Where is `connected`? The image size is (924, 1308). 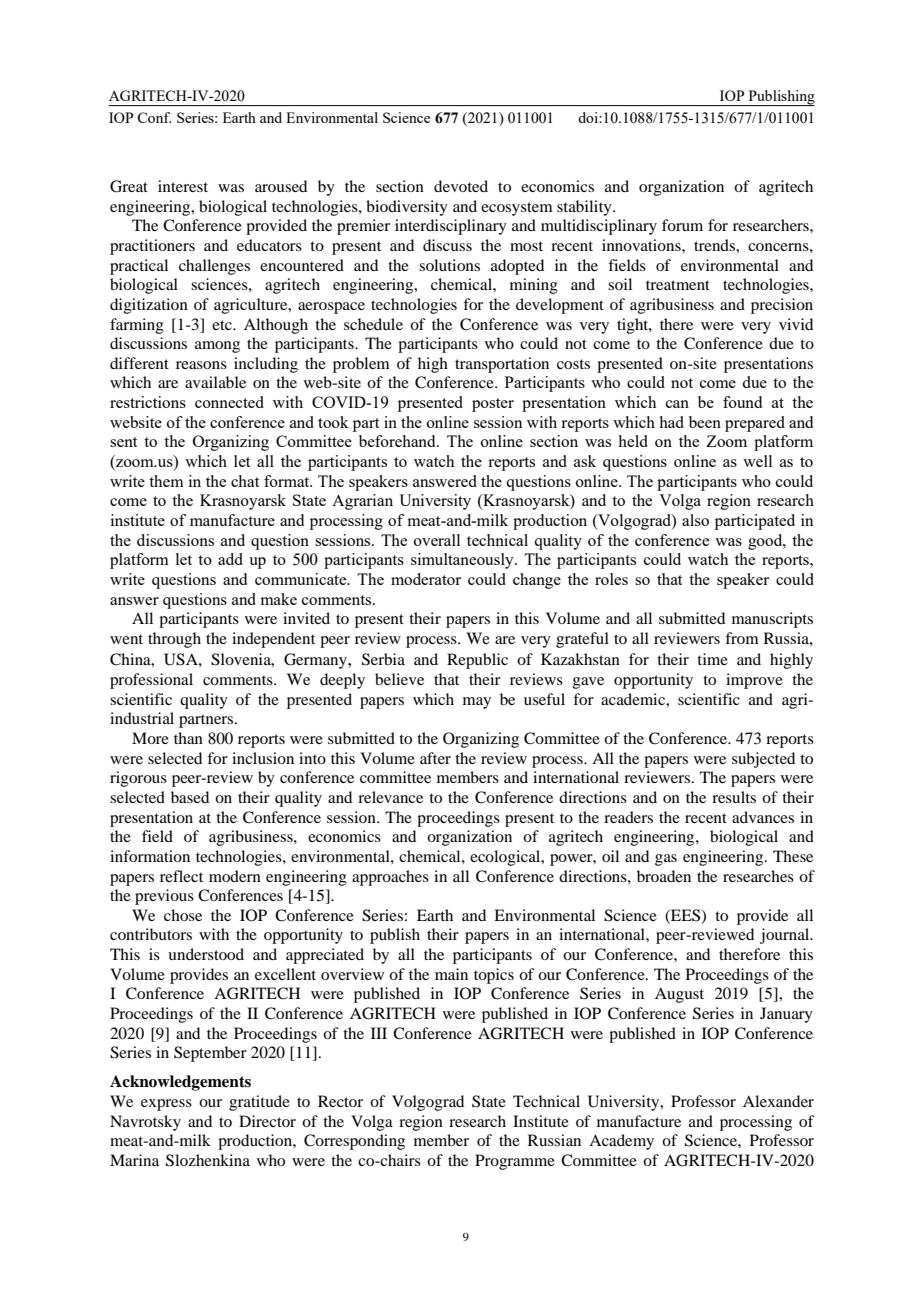
connected is located at coordinates (229, 402).
